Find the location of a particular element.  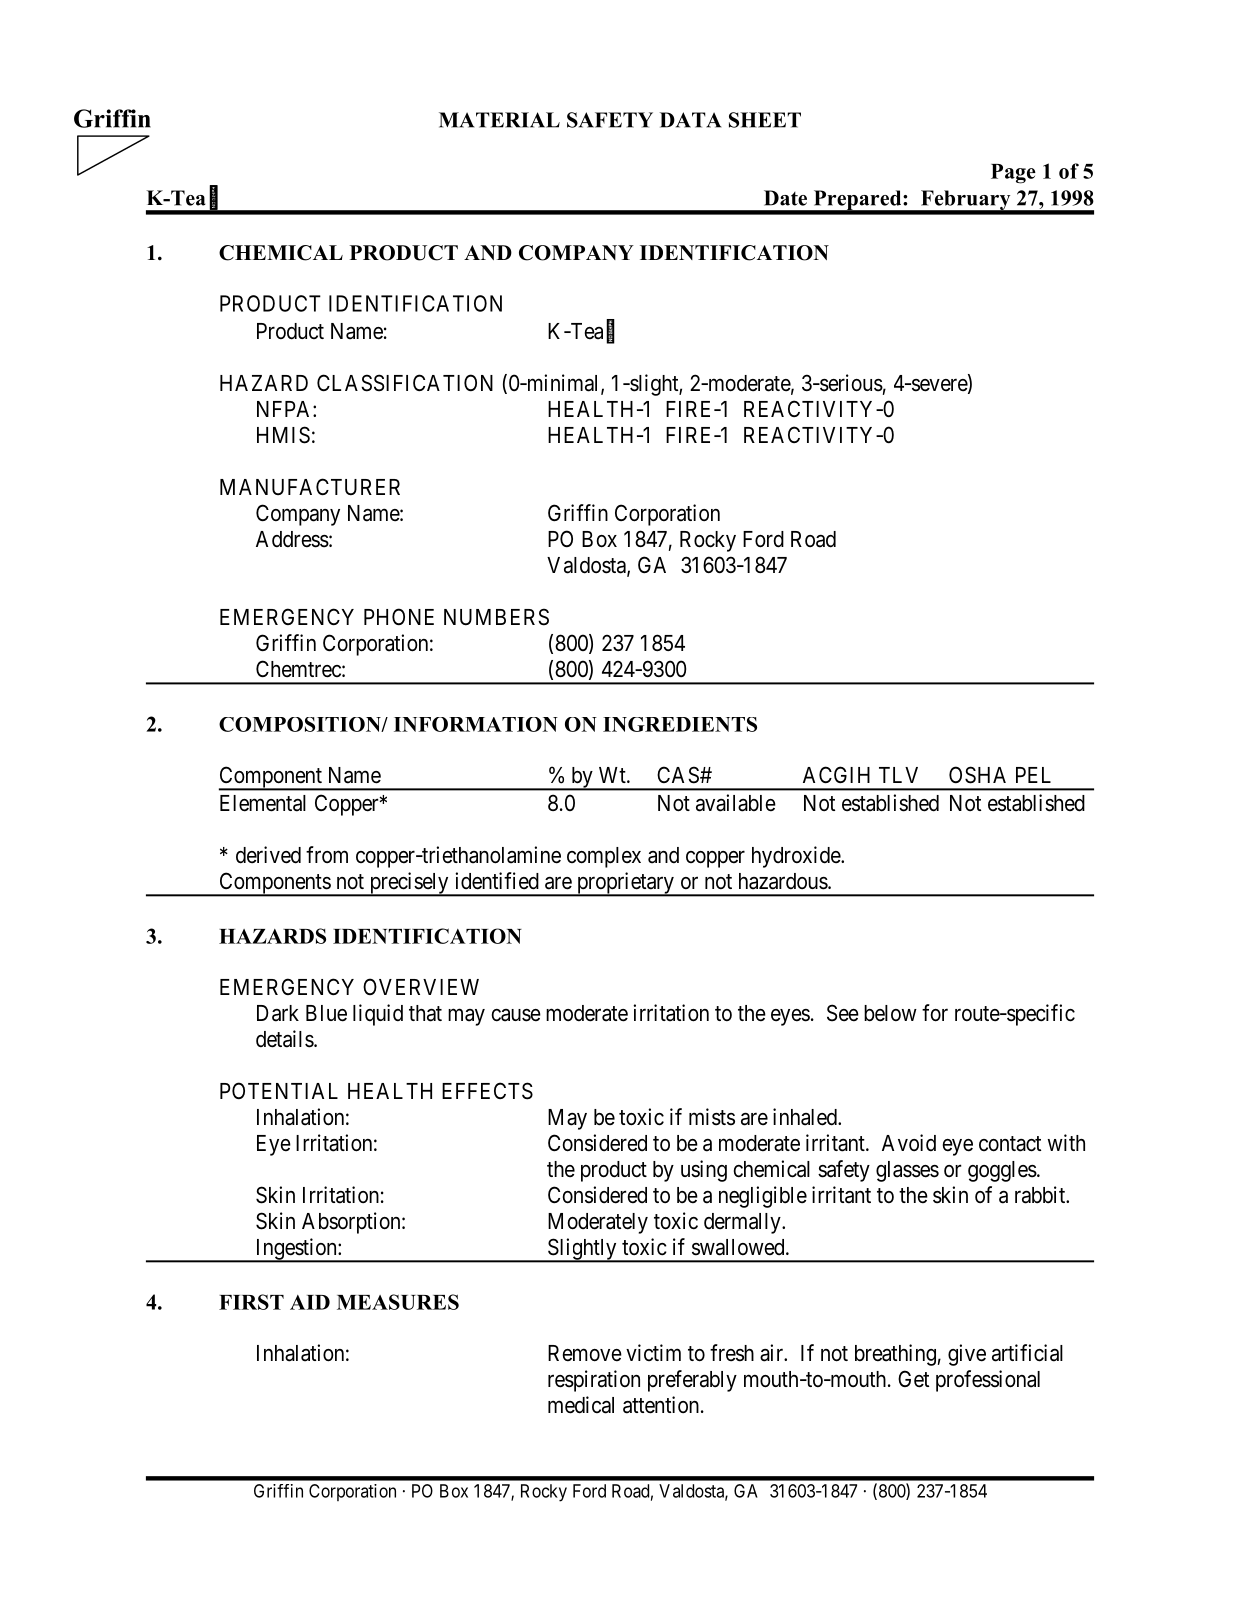

AID is located at coordinates (310, 1302).
